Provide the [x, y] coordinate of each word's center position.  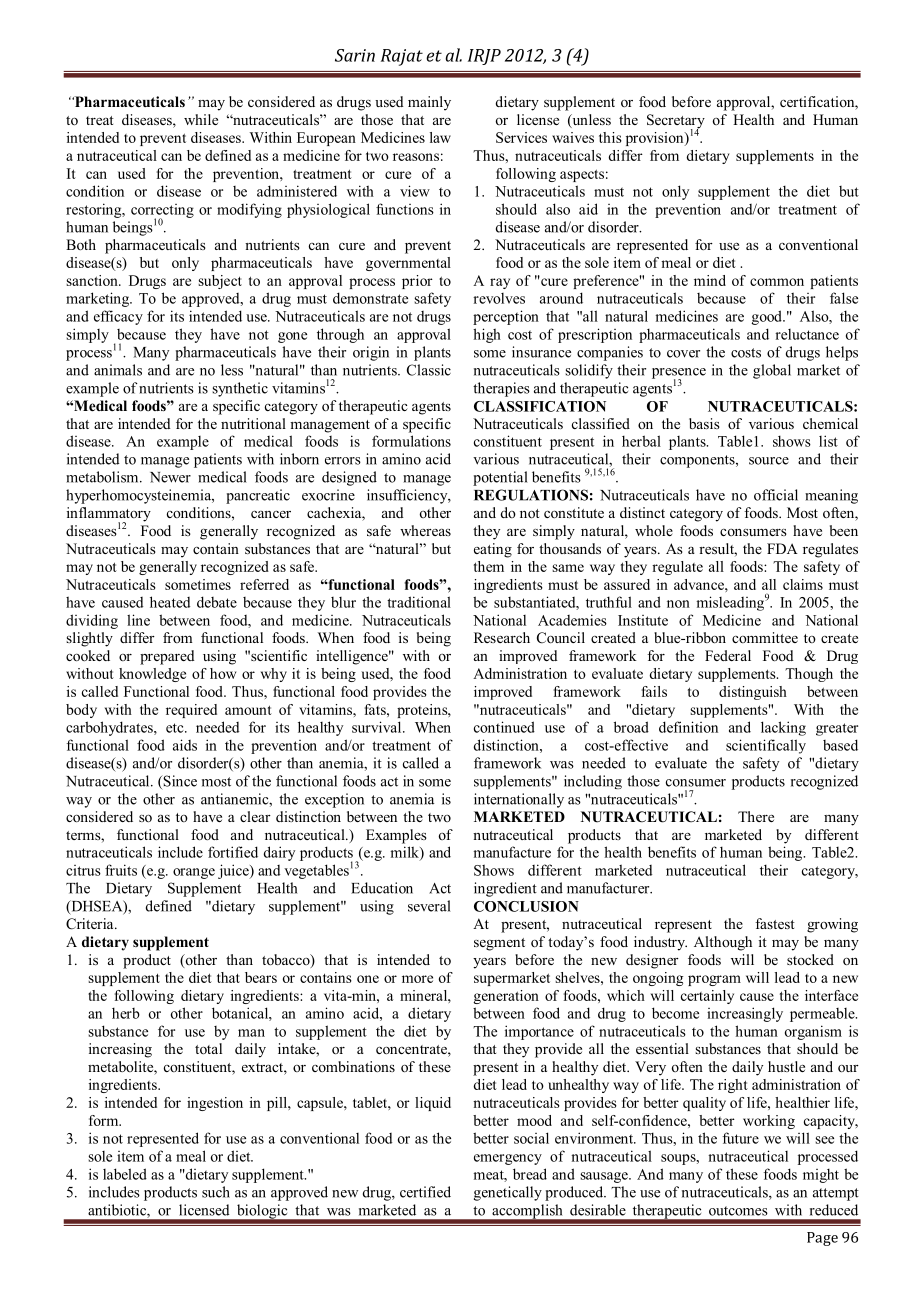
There [756, 816]
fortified [233, 852]
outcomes [738, 1211]
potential [500, 478]
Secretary [676, 122]
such [216, 1192]
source [769, 461]
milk [405, 853]
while [201, 119]
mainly [429, 103]
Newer [170, 477]
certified [425, 1192]
